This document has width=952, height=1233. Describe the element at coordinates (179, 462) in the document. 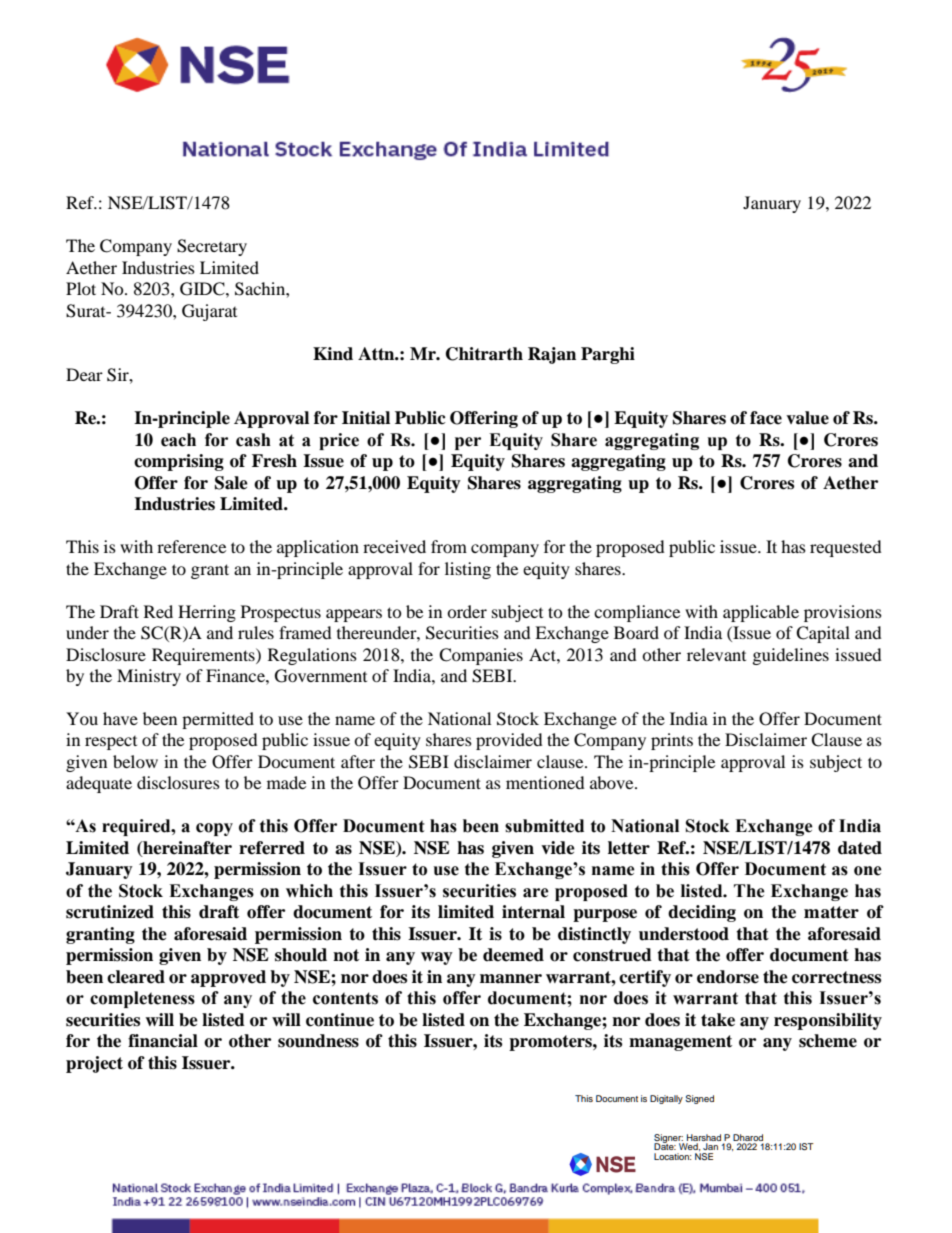

I see `comprising` at that location.
